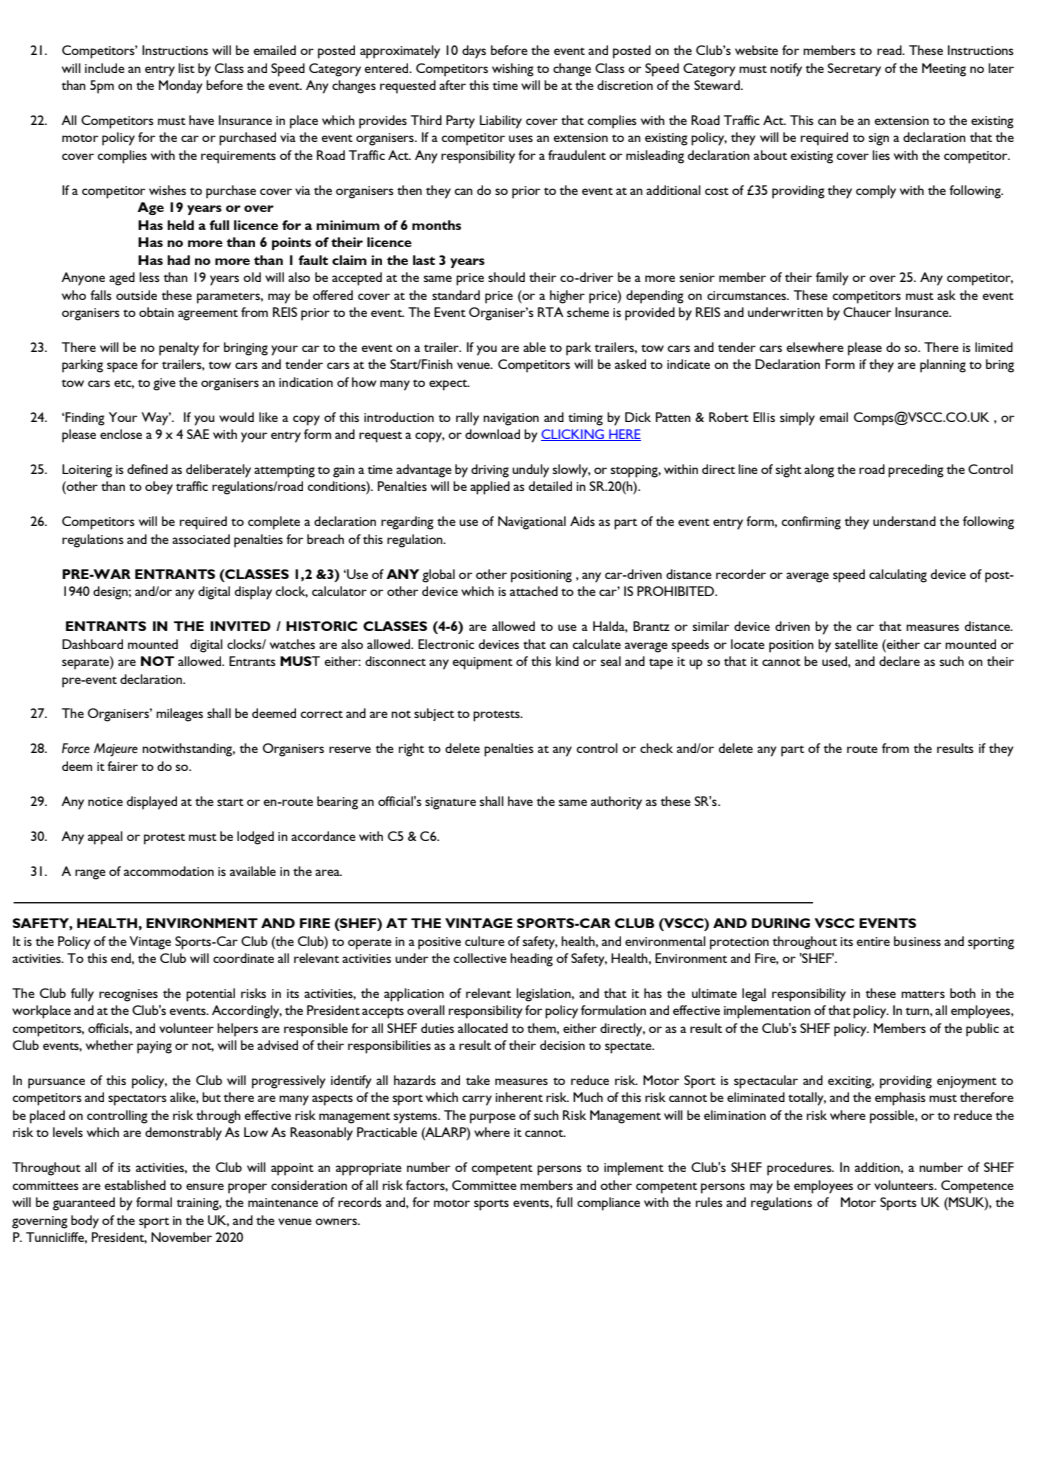 Image resolution: width=1038 pixels, height=1468 pixels. What do you see at coordinates (179, 349) in the screenshot?
I see `penalty` at bounding box center [179, 349].
